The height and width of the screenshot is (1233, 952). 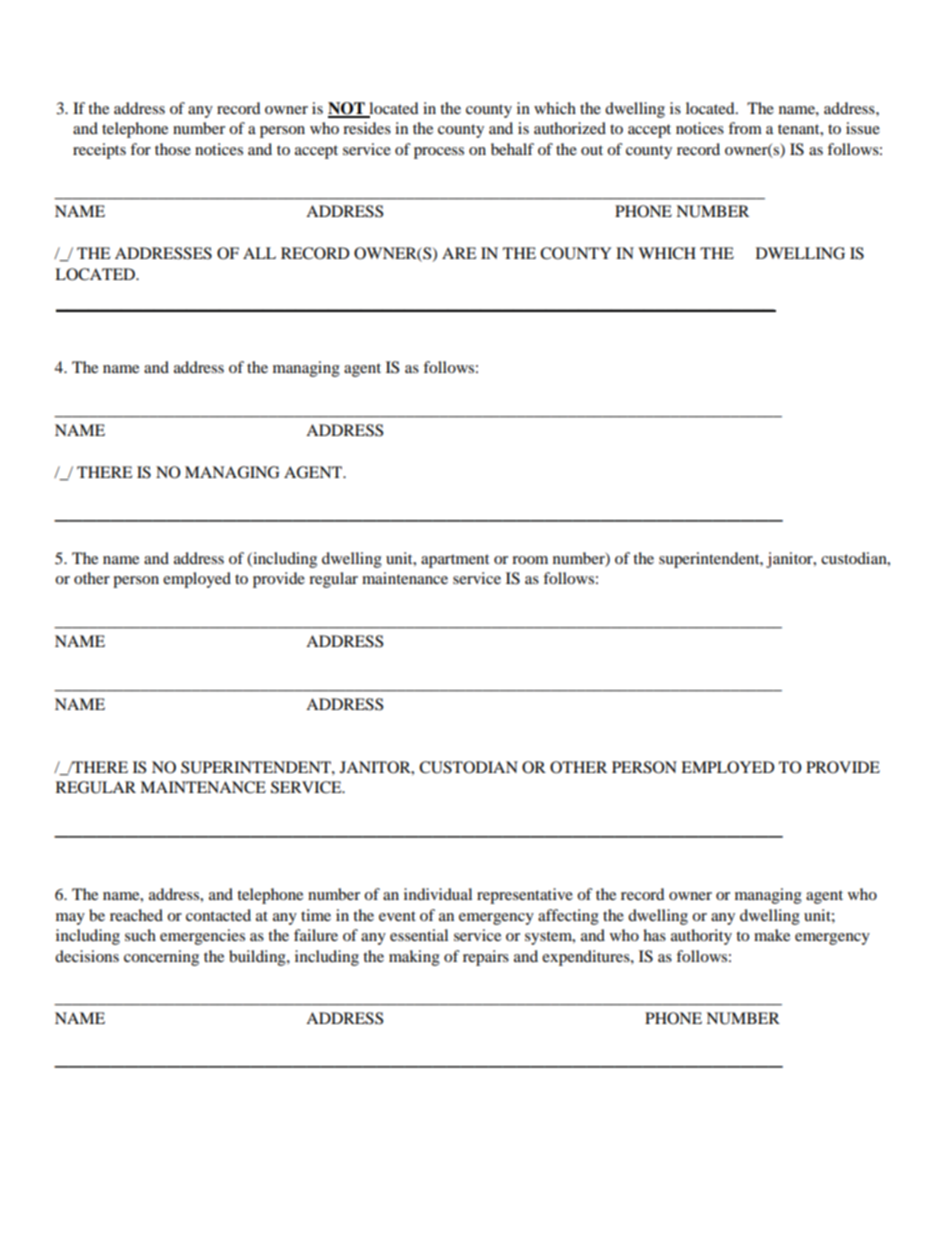 What do you see at coordinates (438, 894) in the screenshot?
I see `individual` at bounding box center [438, 894].
